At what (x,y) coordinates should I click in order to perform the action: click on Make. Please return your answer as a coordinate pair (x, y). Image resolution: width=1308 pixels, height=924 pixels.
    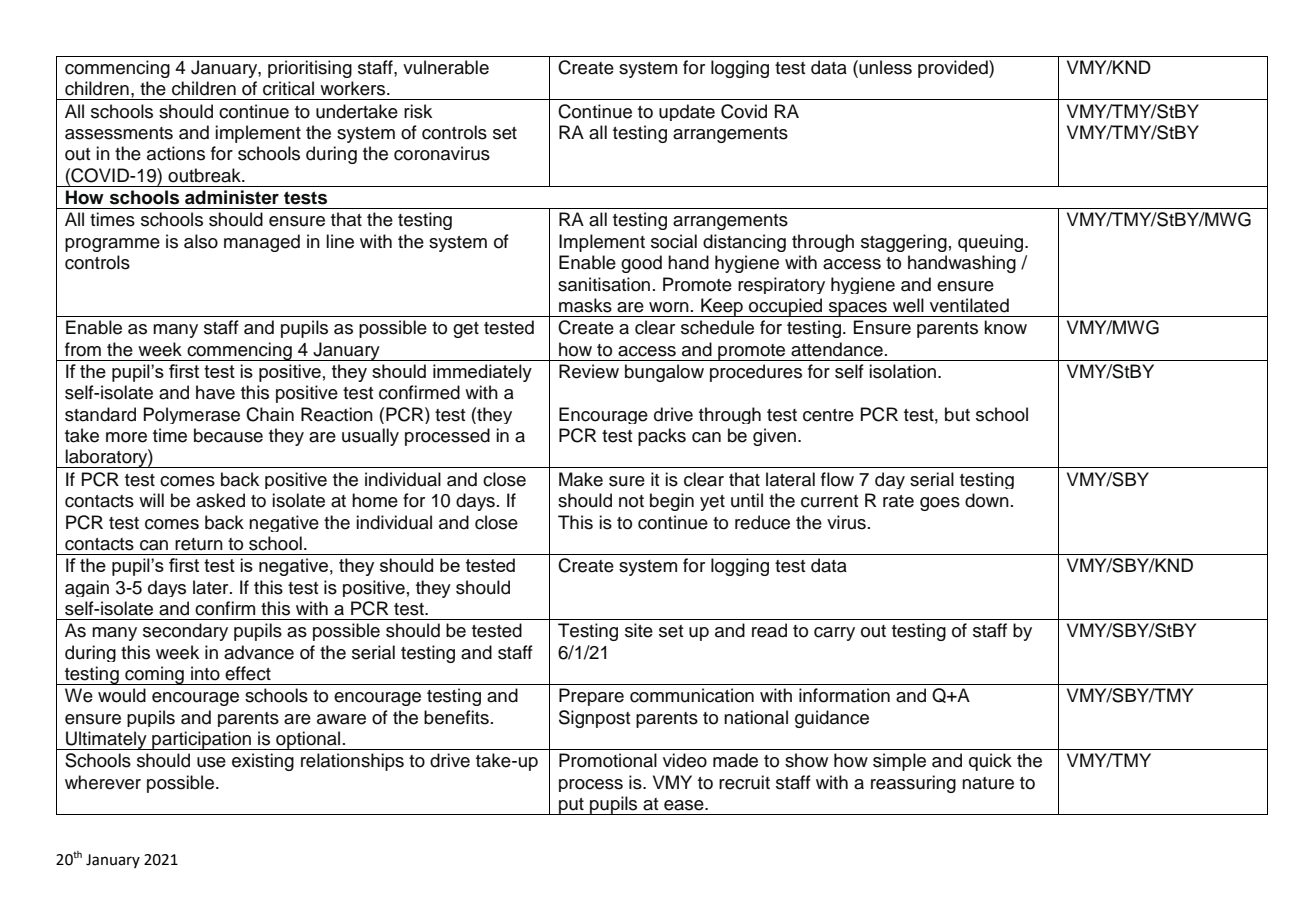
    Looking at the image, I should click on (581, 479).
